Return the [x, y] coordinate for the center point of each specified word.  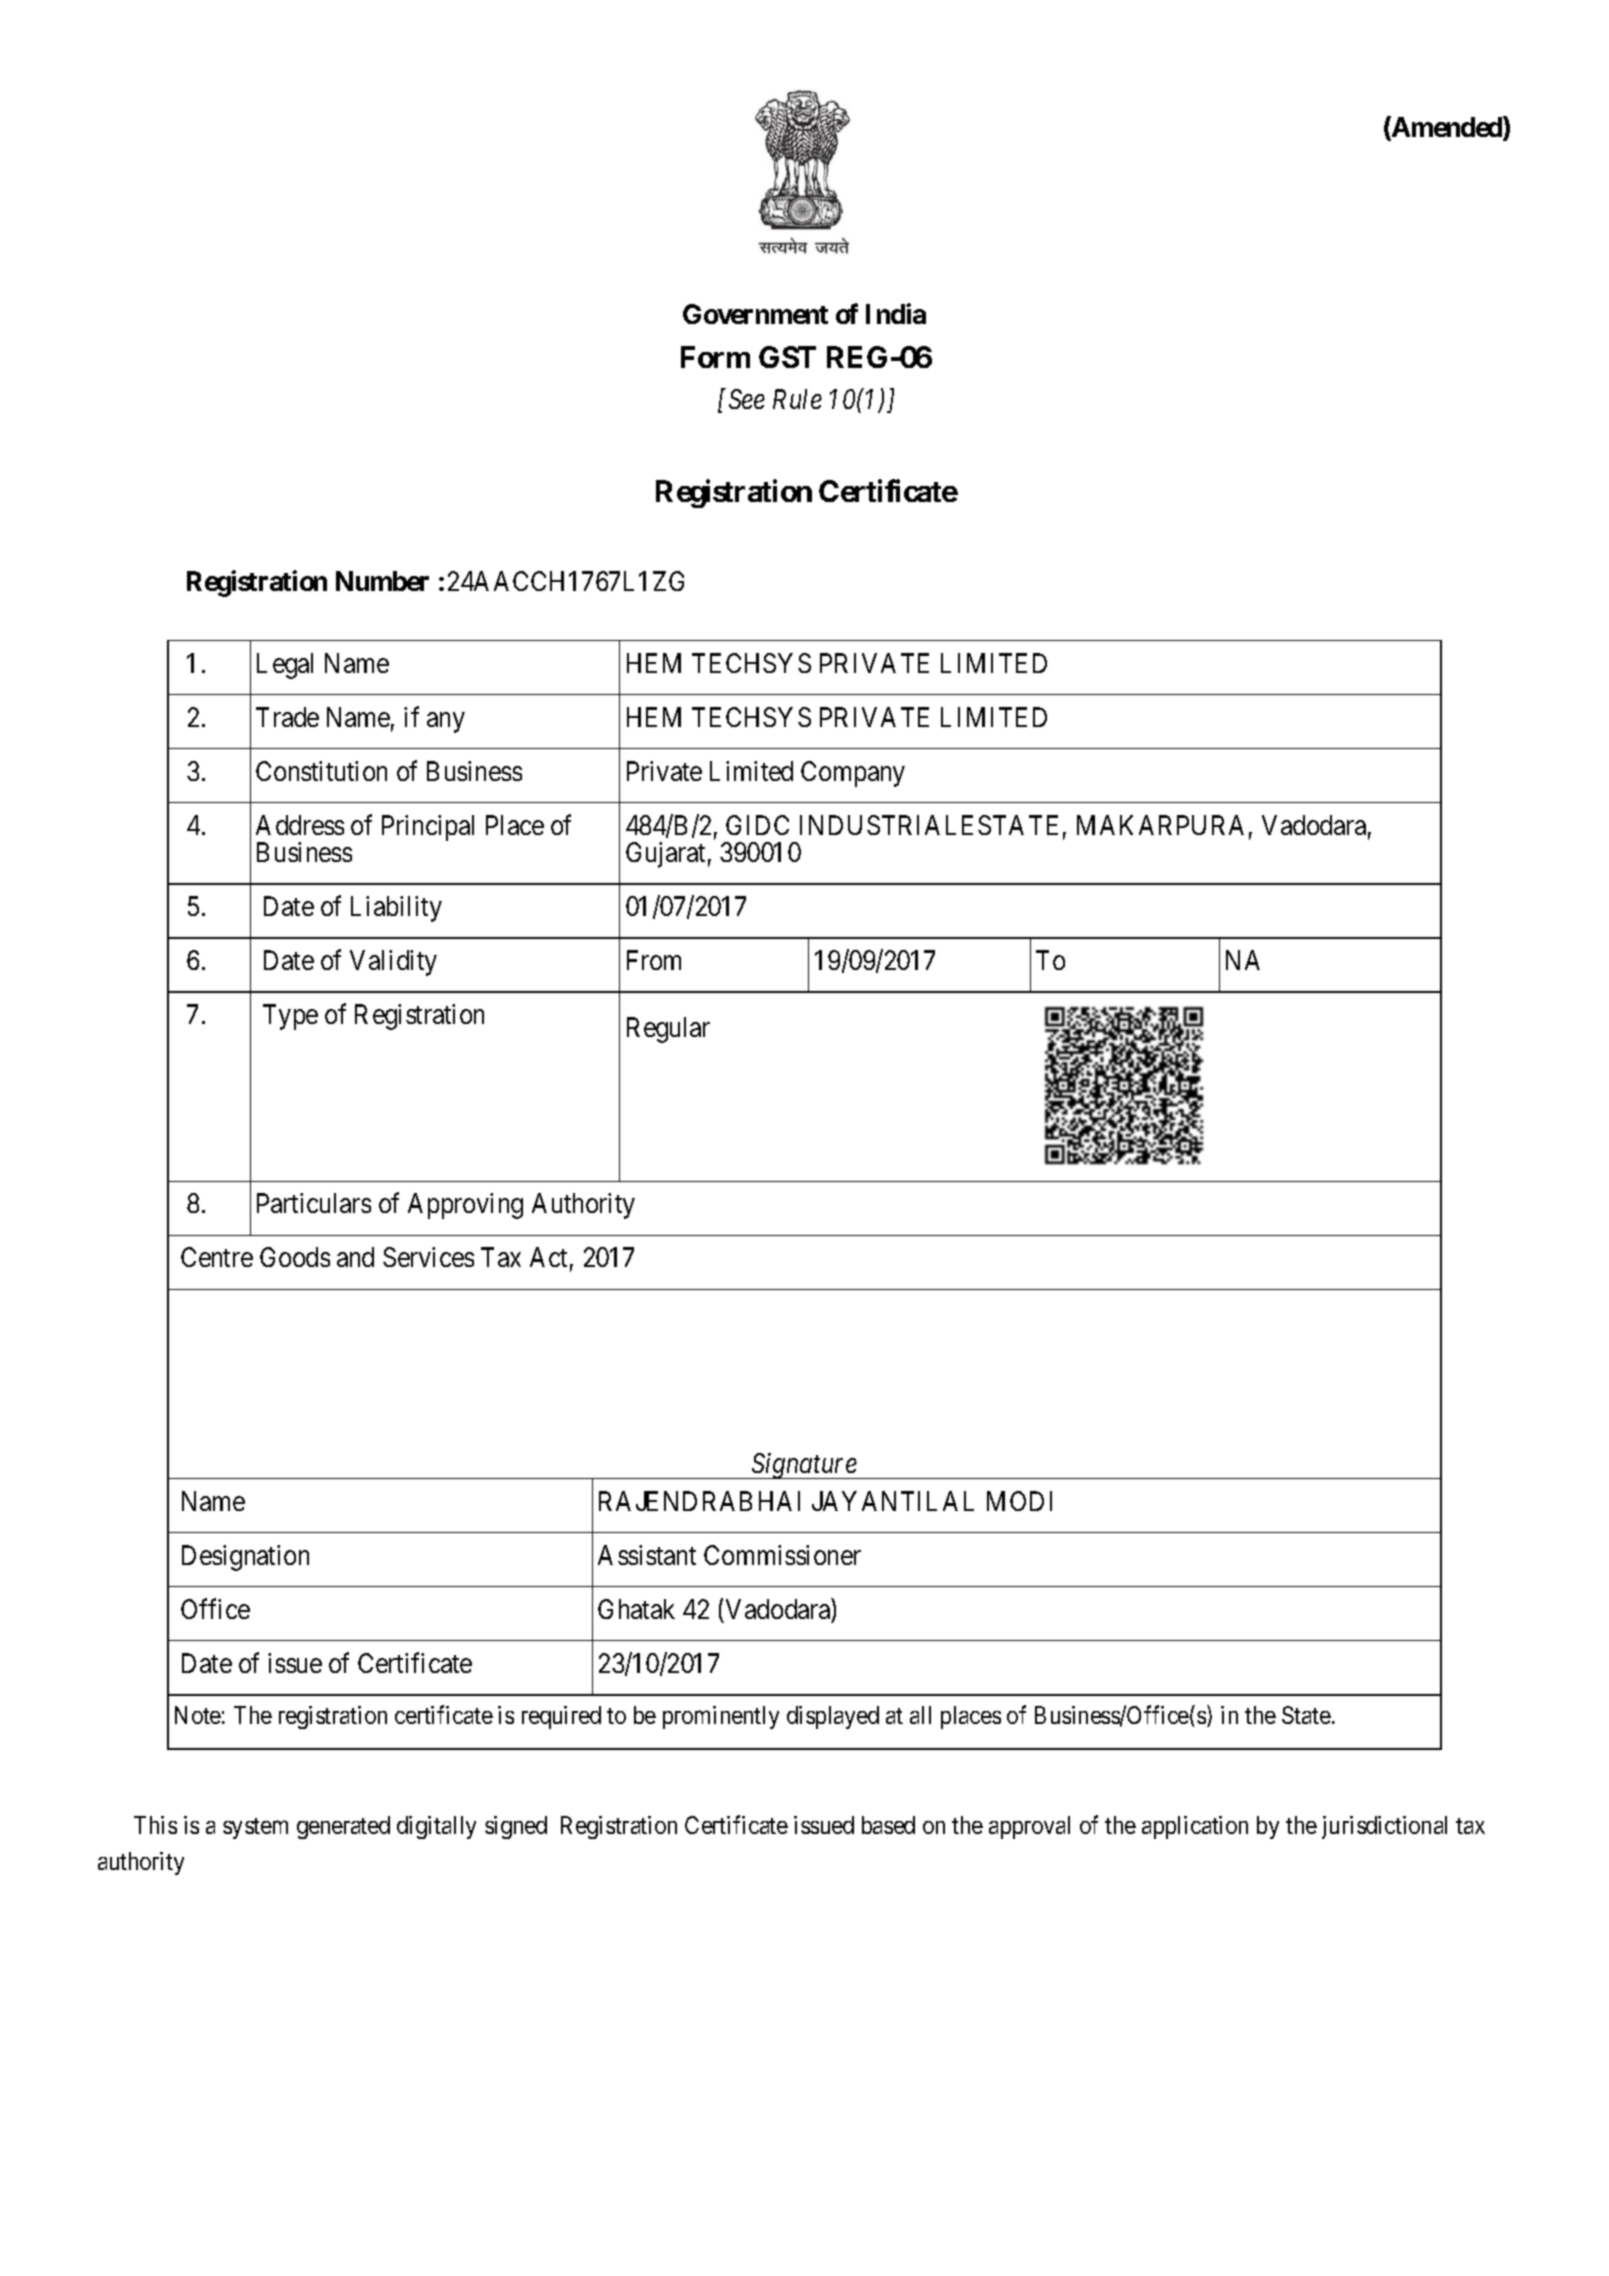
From [654, 960]
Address [300, 825]
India [896, 313]
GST [787, 357]
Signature [804, 1466]
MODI [1019, 1501]
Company [853, 774]
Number [382, 581]
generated [343, 1827]
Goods [295, 1257]
